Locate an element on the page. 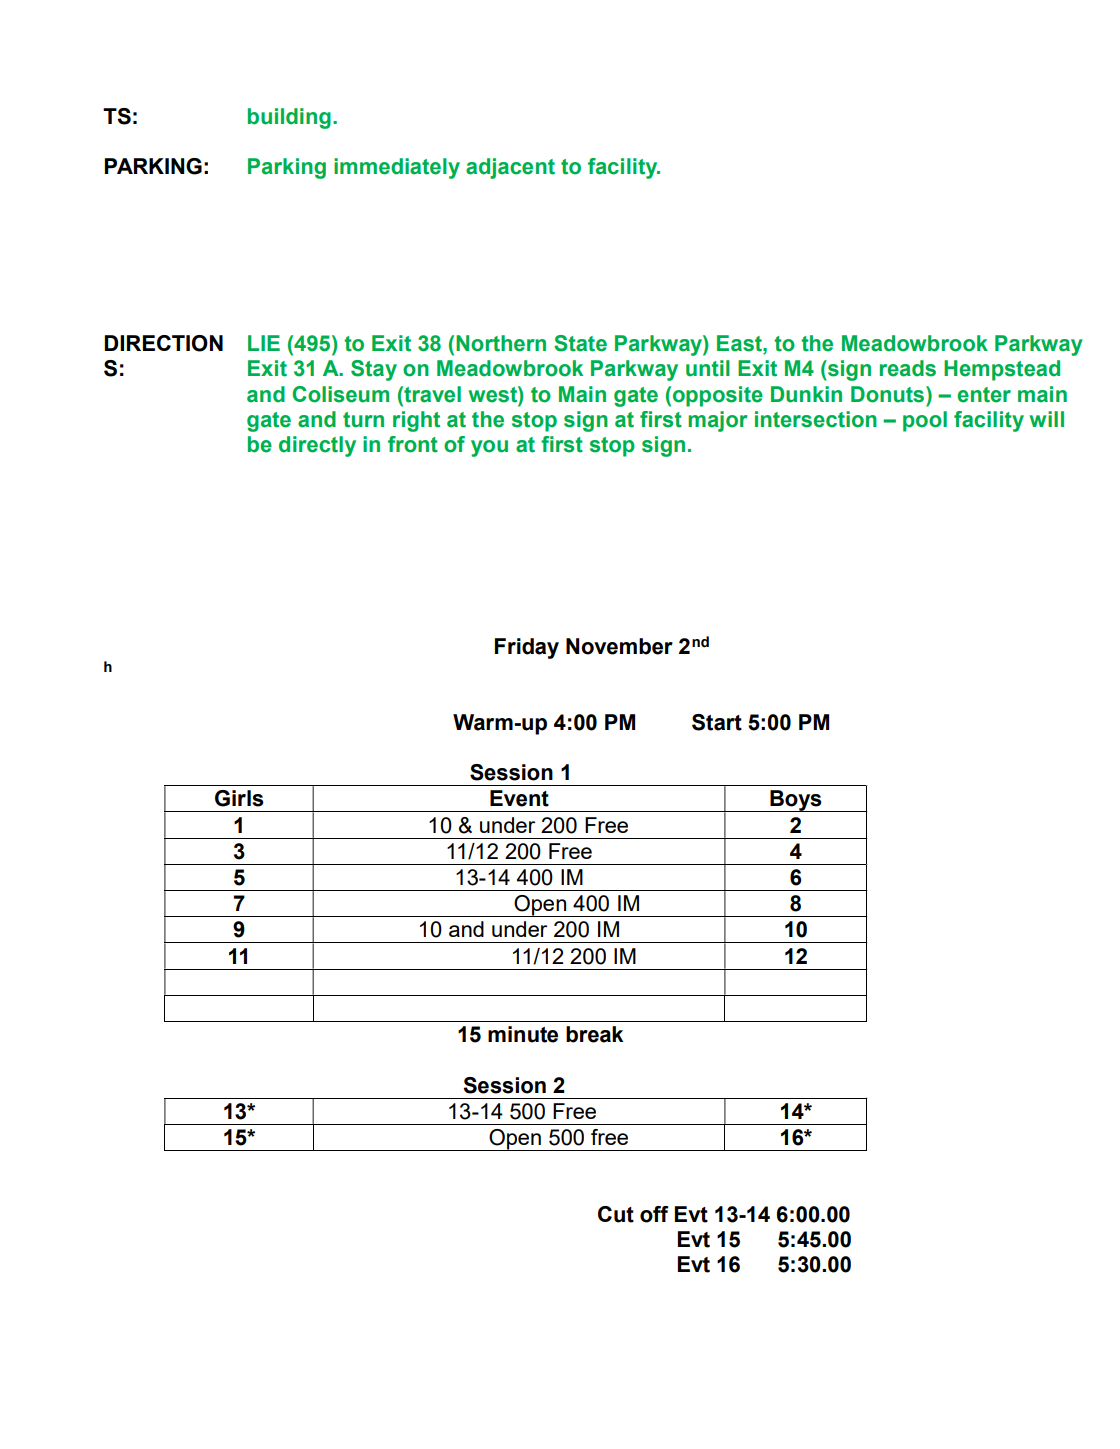 Image resolution: width=1120 pixels, height=1449 pixels. off is located at coordinates (654, 1214).
